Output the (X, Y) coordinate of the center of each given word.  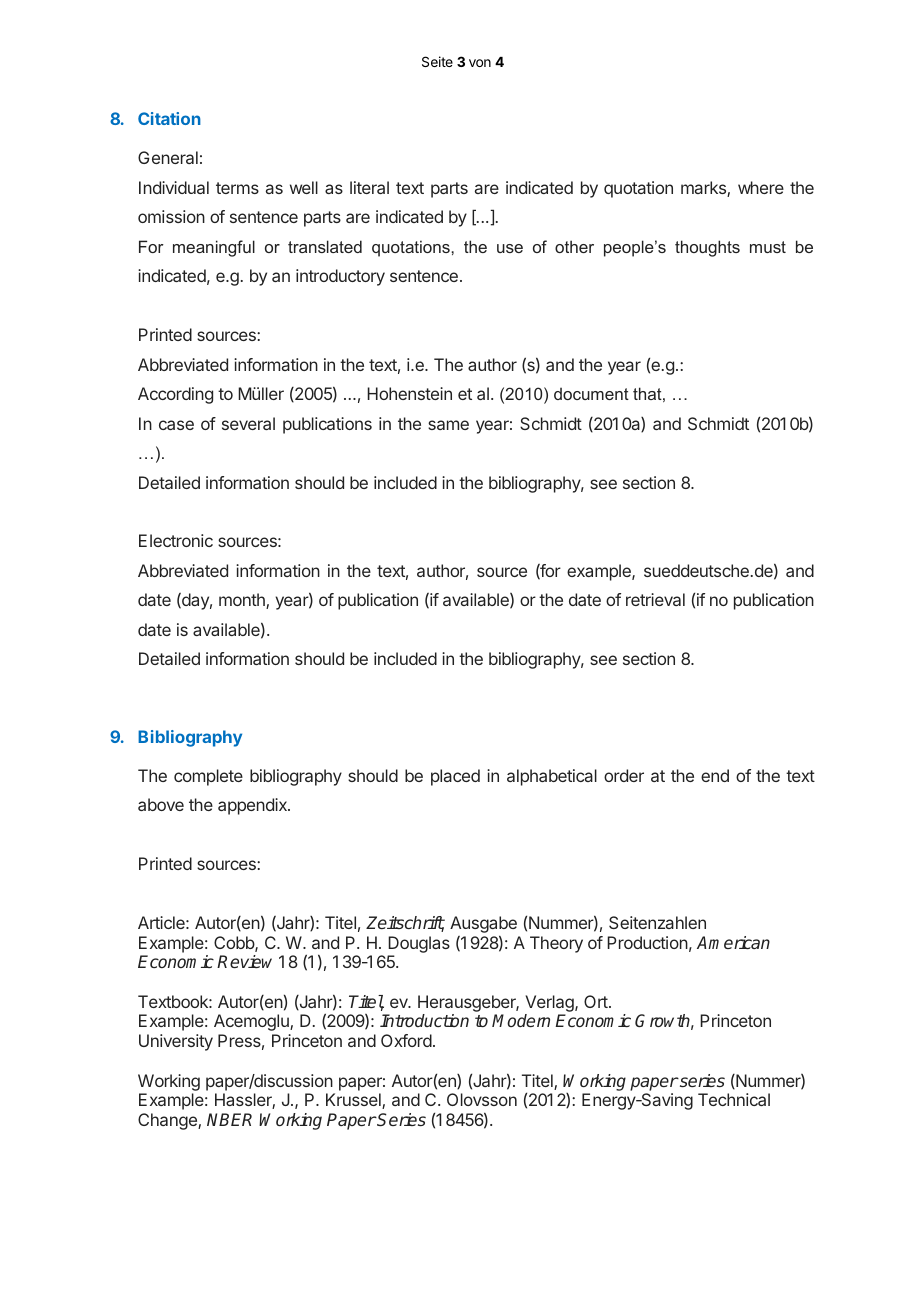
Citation (169, 118)
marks (704, 189)
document (591, 393)
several (248, 423)
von (480, 63)
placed (455, 777)
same (448, 425)
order (624, 775)
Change (168, 1121)
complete (208, 777)
